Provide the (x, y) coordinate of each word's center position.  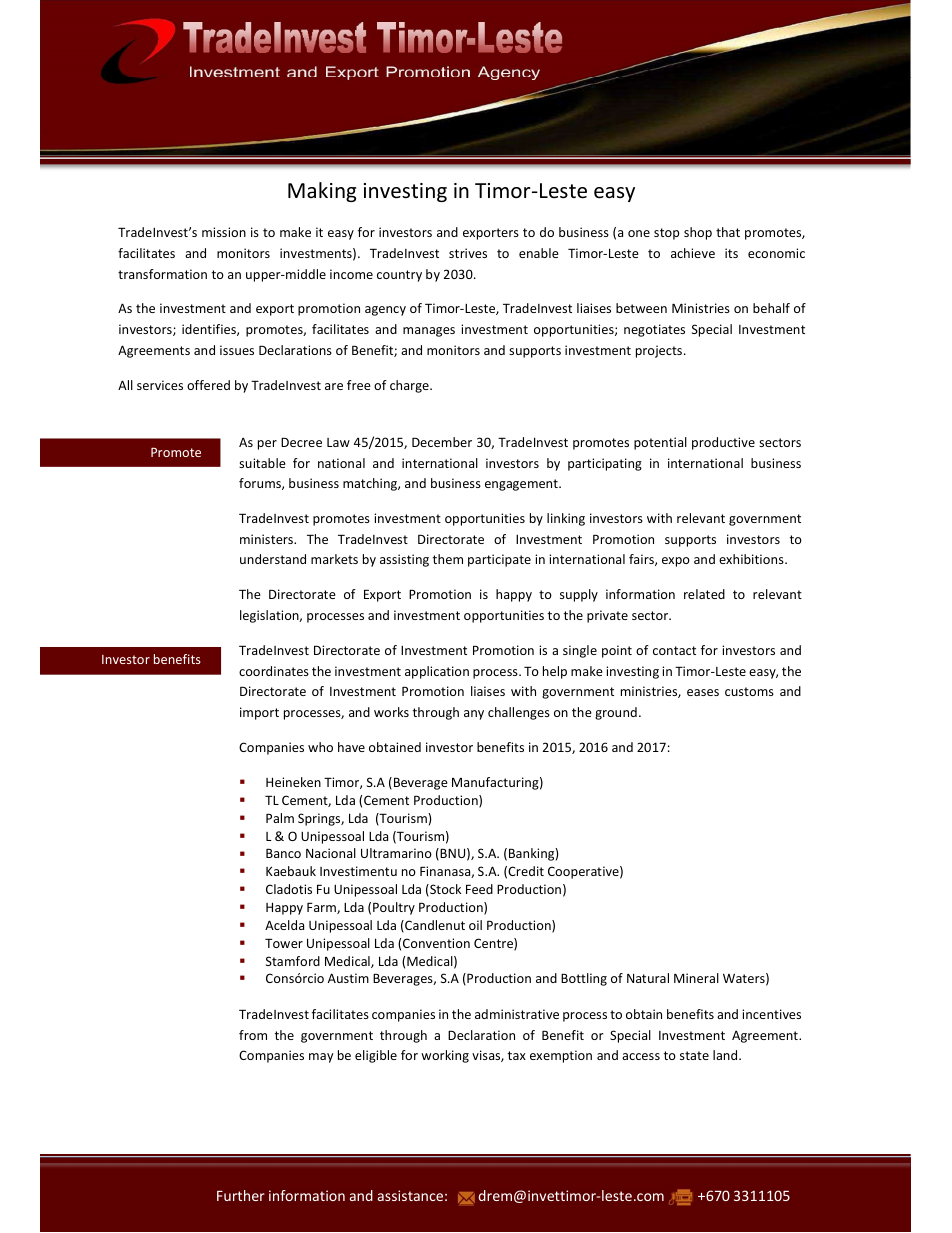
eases (703, 692)
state (694, 1055)
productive (723, 443)
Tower (284, 943)
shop (698, 233)
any (474, 715)
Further (241, 1195)
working (445, 1056)
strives (468, 253)
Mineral (696, 978)
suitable (262, 463)
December (442, 442)
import (259, 713)
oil (475, 925)
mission (224, 232)
